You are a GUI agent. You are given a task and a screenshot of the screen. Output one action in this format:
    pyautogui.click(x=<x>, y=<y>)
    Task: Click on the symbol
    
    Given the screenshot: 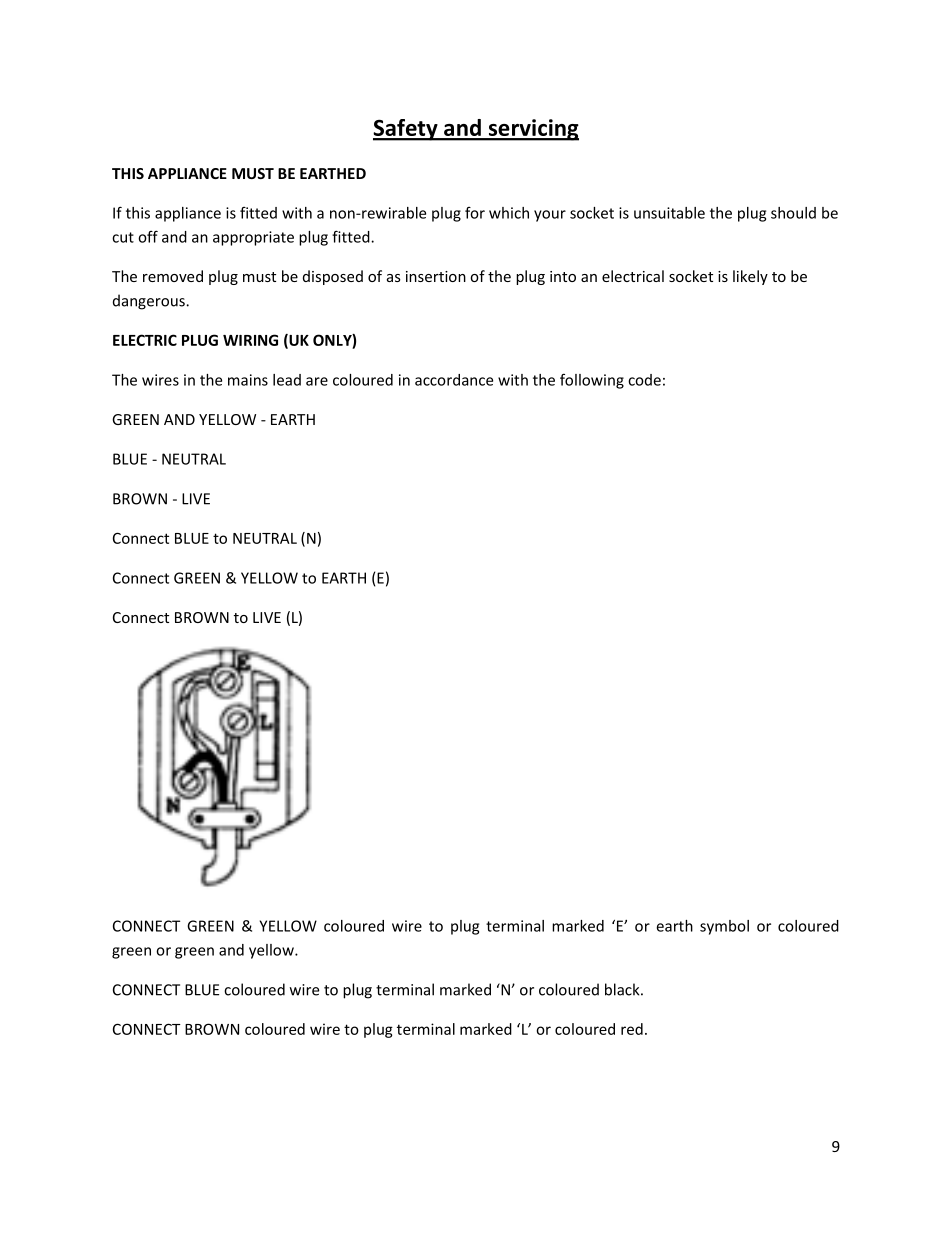 What is the action you would take?
    pyautogui.click(x=724, y=927)
